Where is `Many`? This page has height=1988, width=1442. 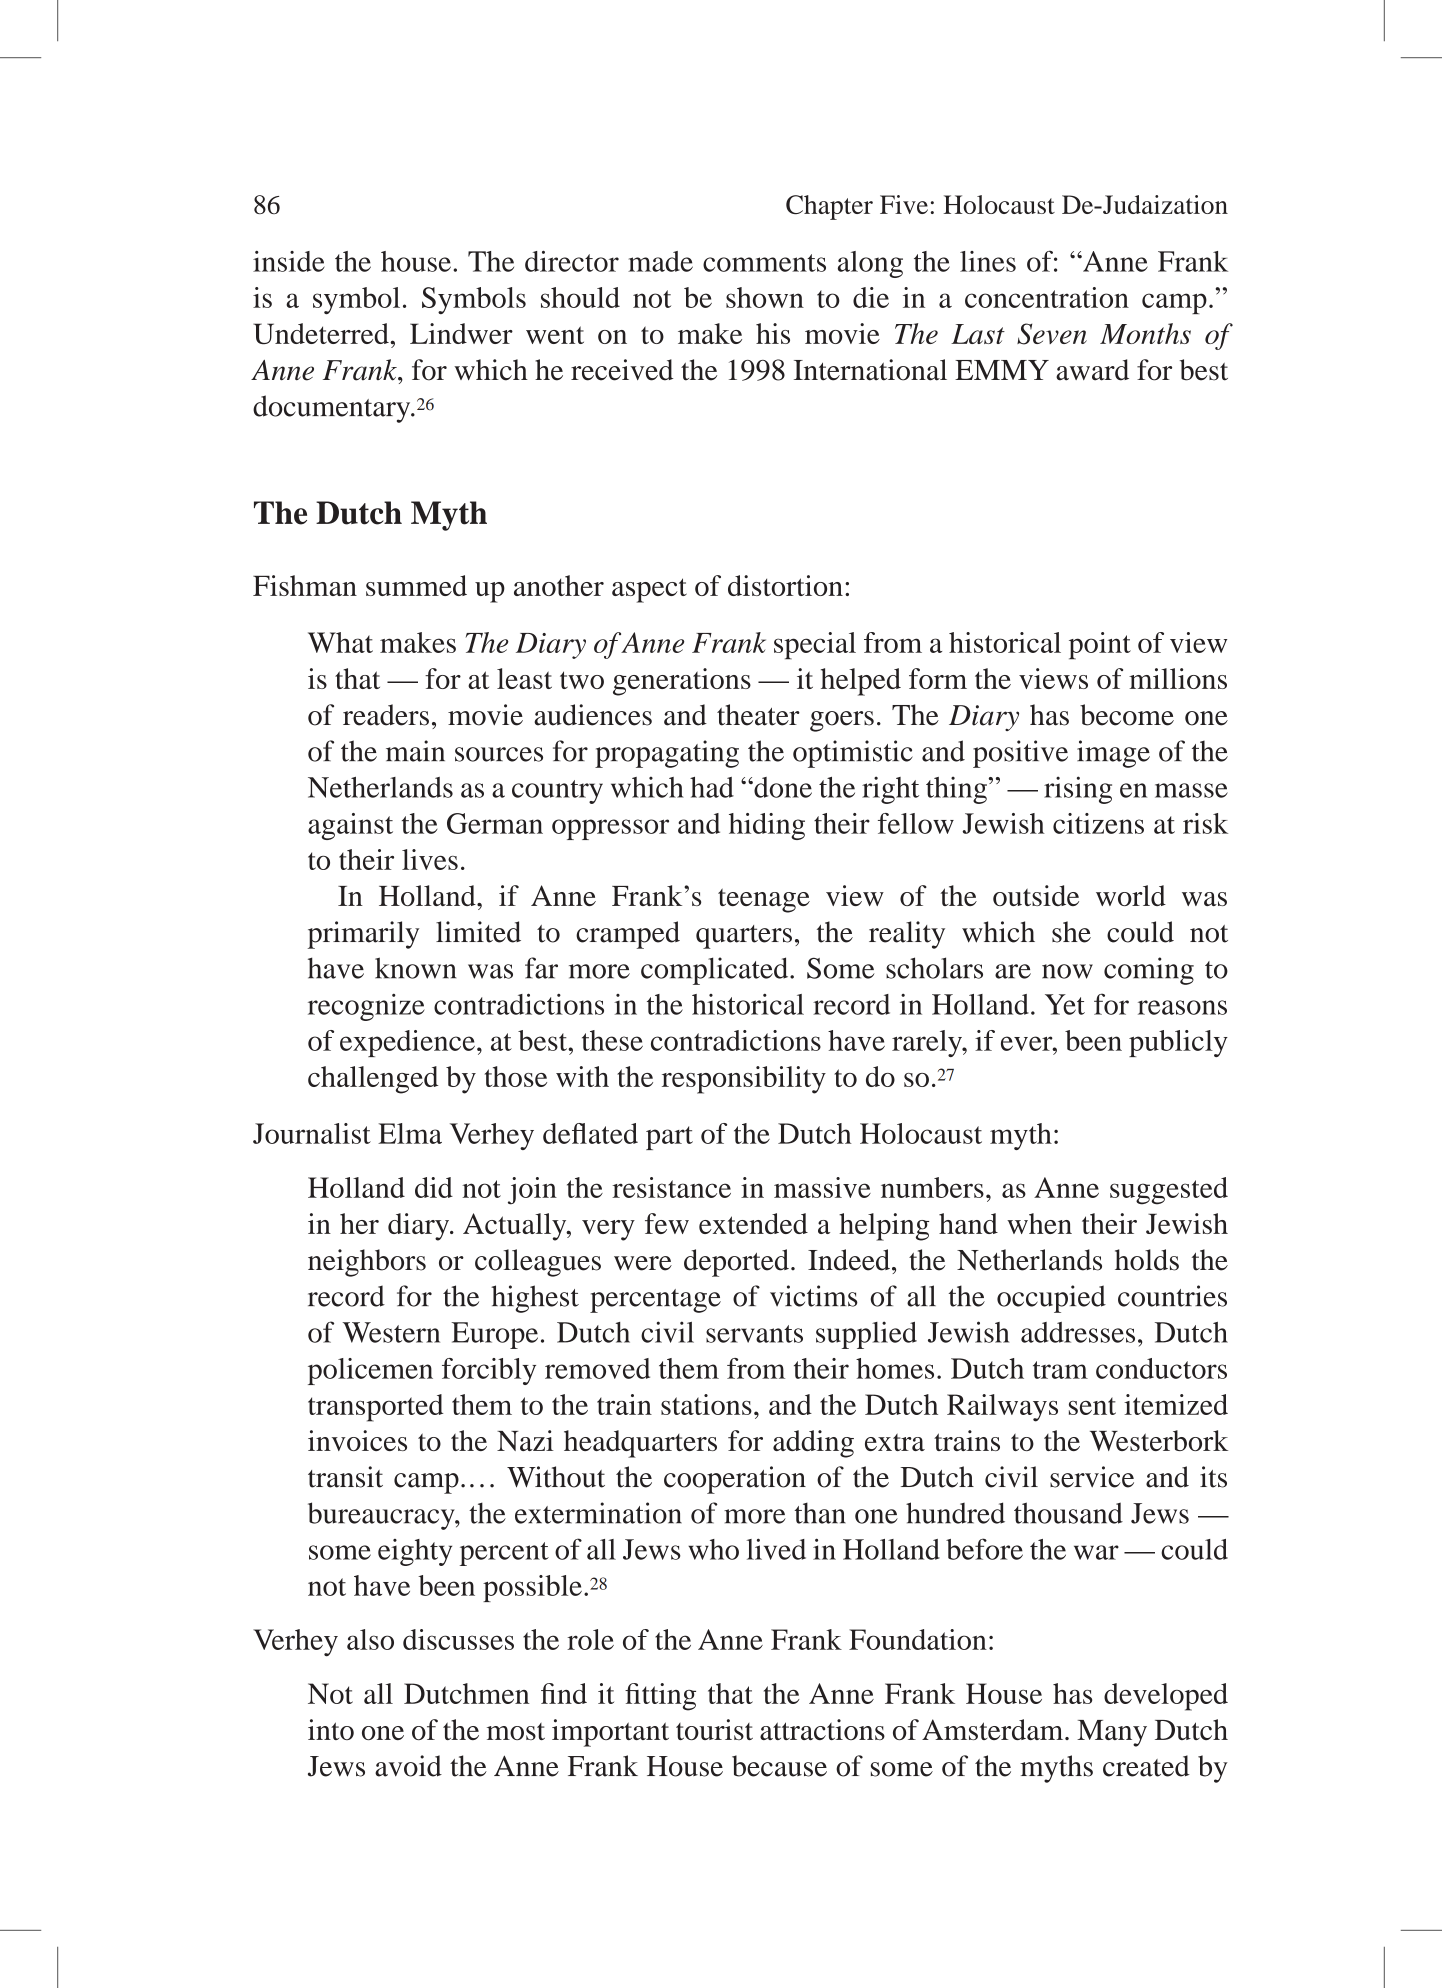
Many is located at coordinates (1112, 1733).
